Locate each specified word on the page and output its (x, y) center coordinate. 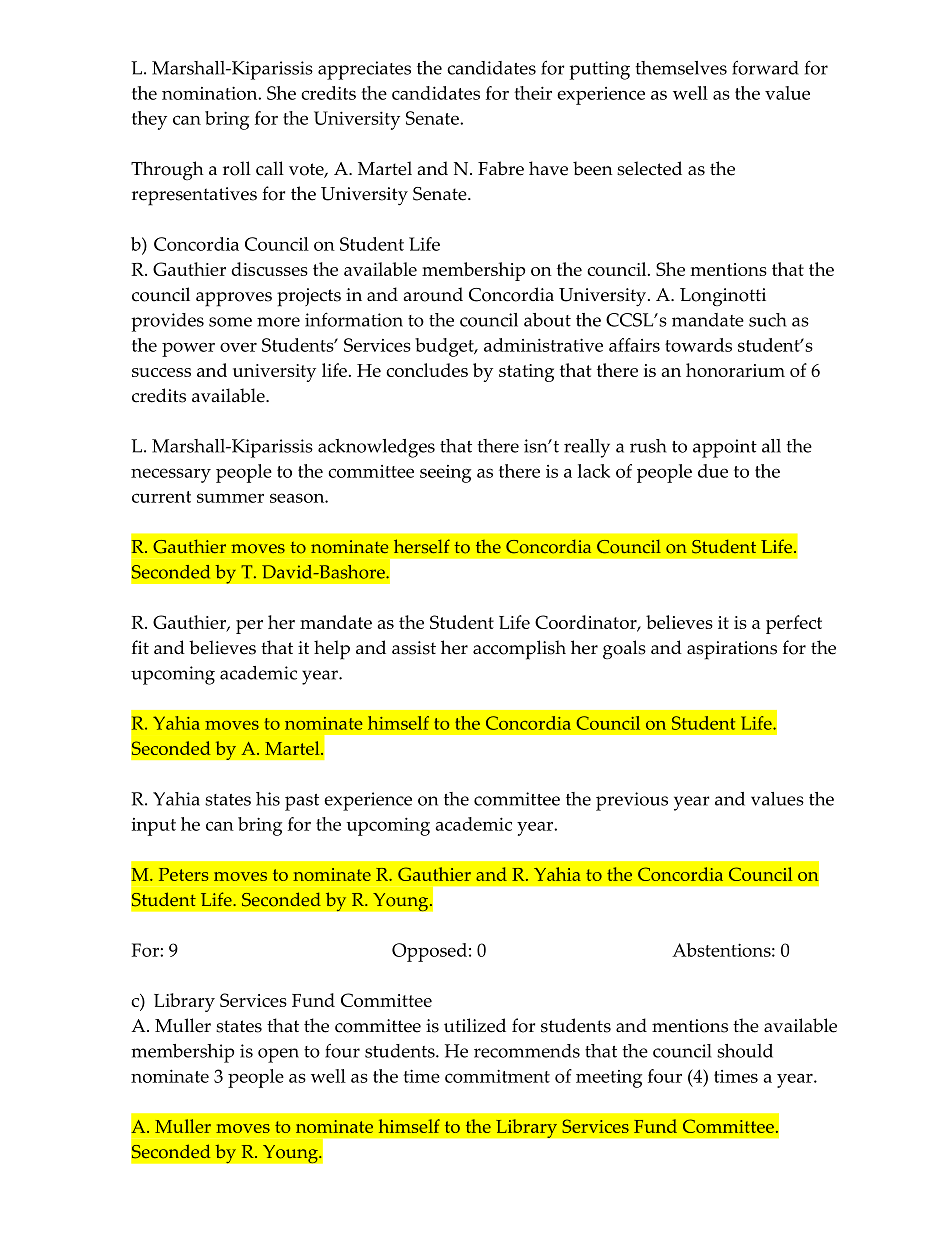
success (161, 372)
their (533, 93)
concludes (427, 370)
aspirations (732, 650)
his (268, 799)
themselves (681, 68)
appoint (725, 448)
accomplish (519, 650)
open (278, 1055)
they (149, 120)
